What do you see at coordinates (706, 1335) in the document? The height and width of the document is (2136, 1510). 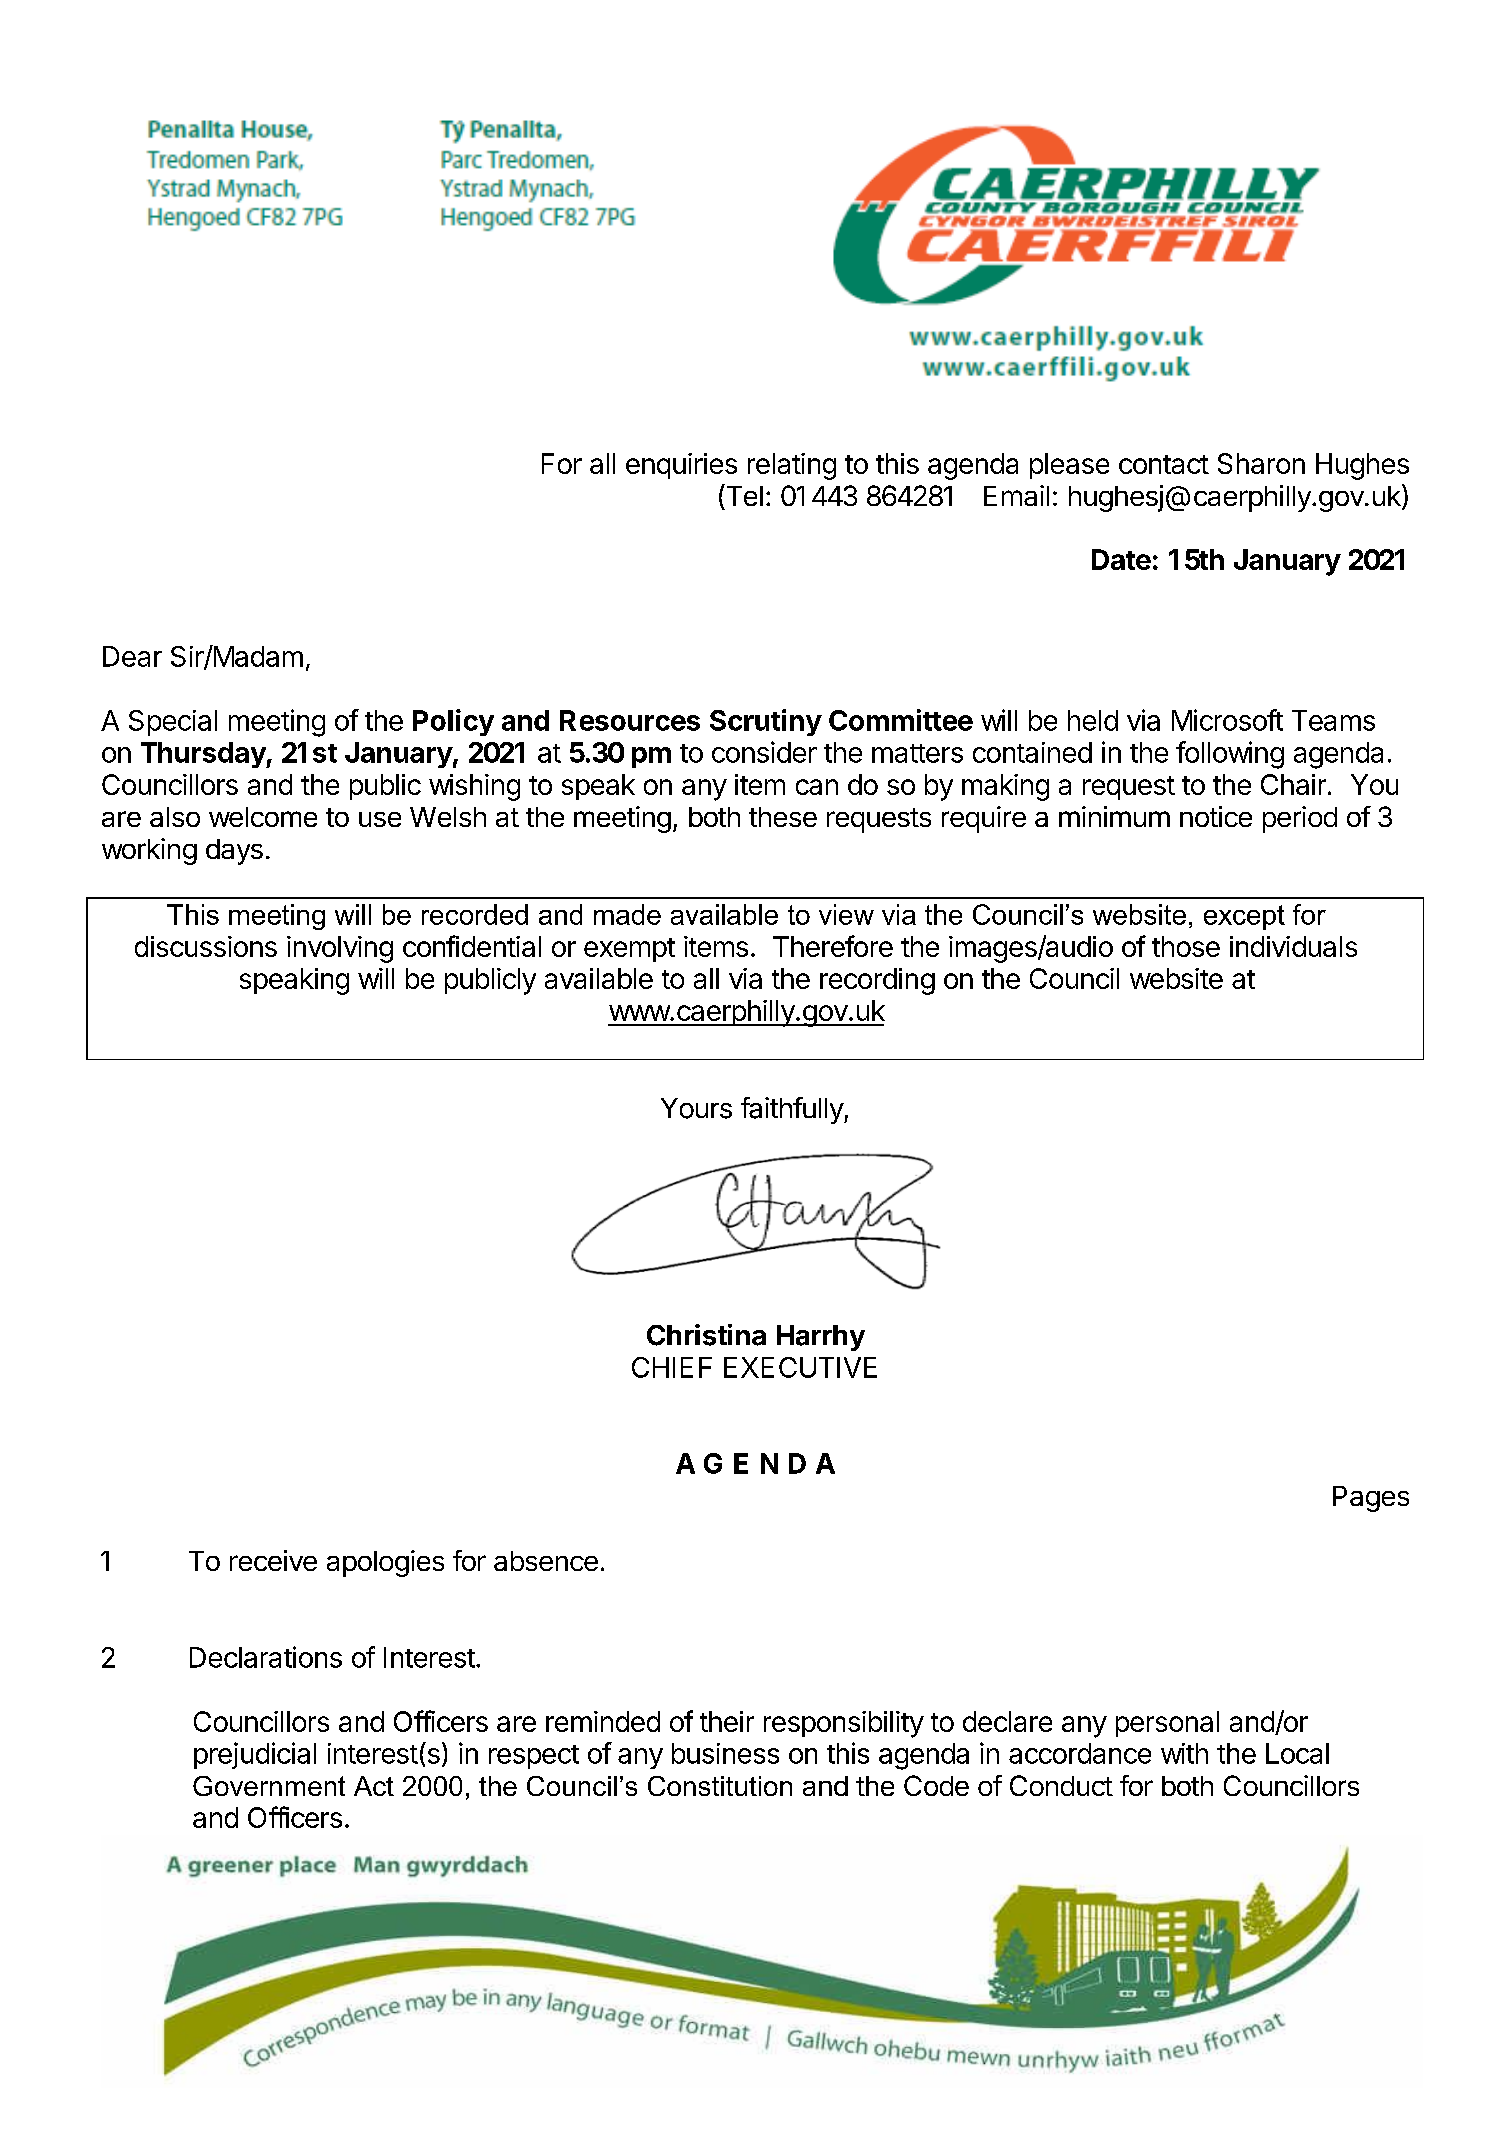 I see `Christina` at bounding box center [706, 1335].
